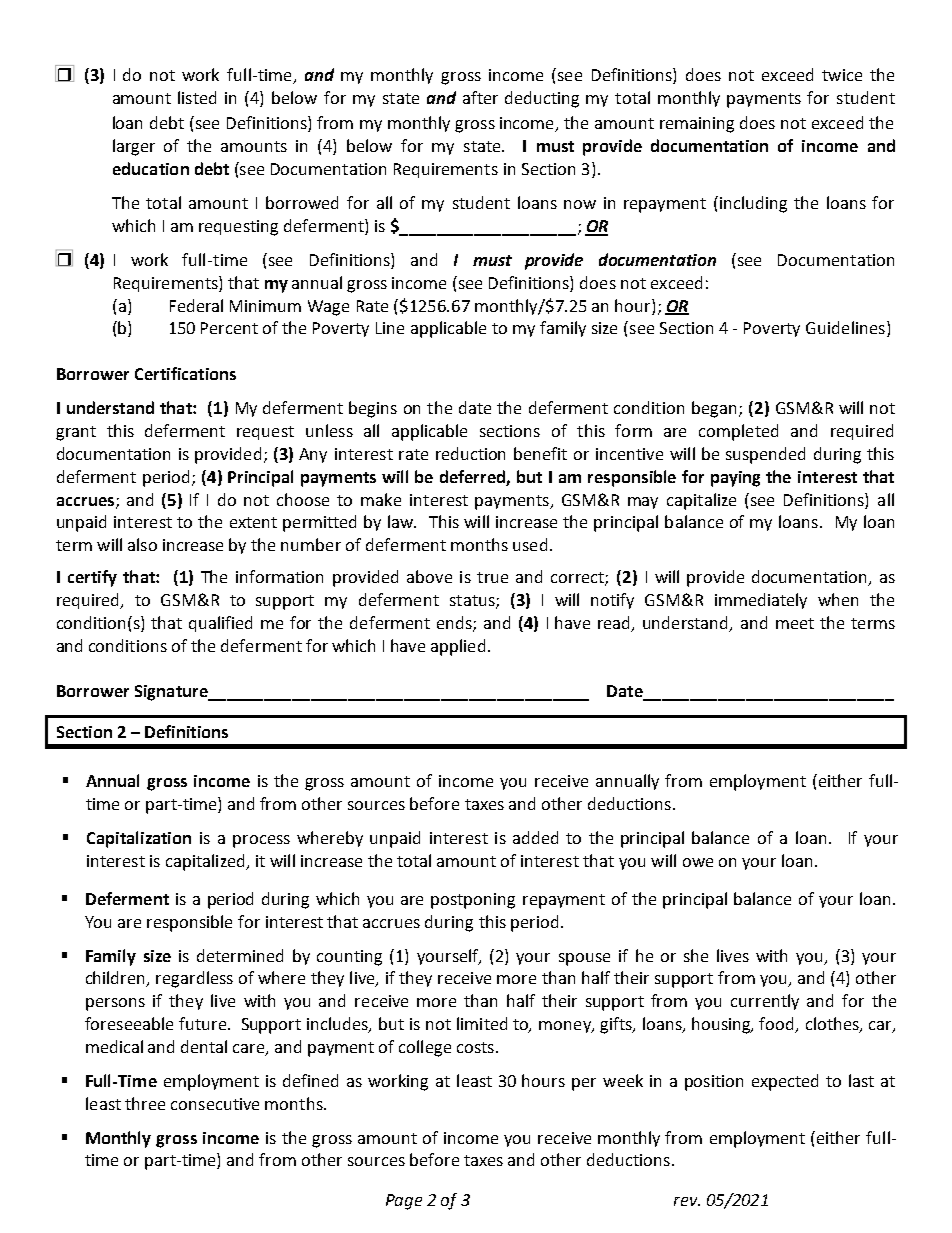 The height and width of the page is (1233, 952). I want to click on began, so click(714, 409).
